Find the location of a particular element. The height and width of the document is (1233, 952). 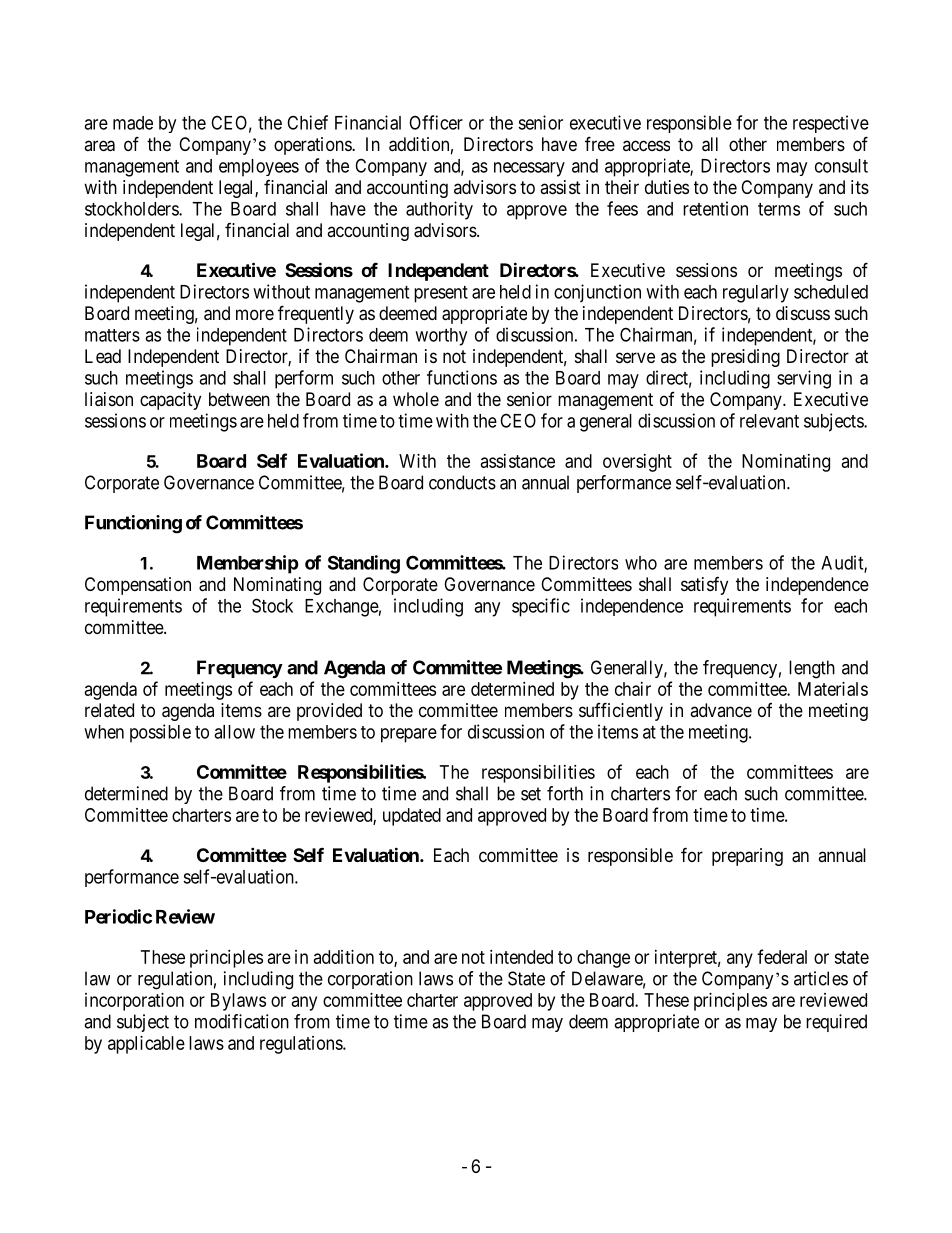

more is located at coordinates (255, 314).
